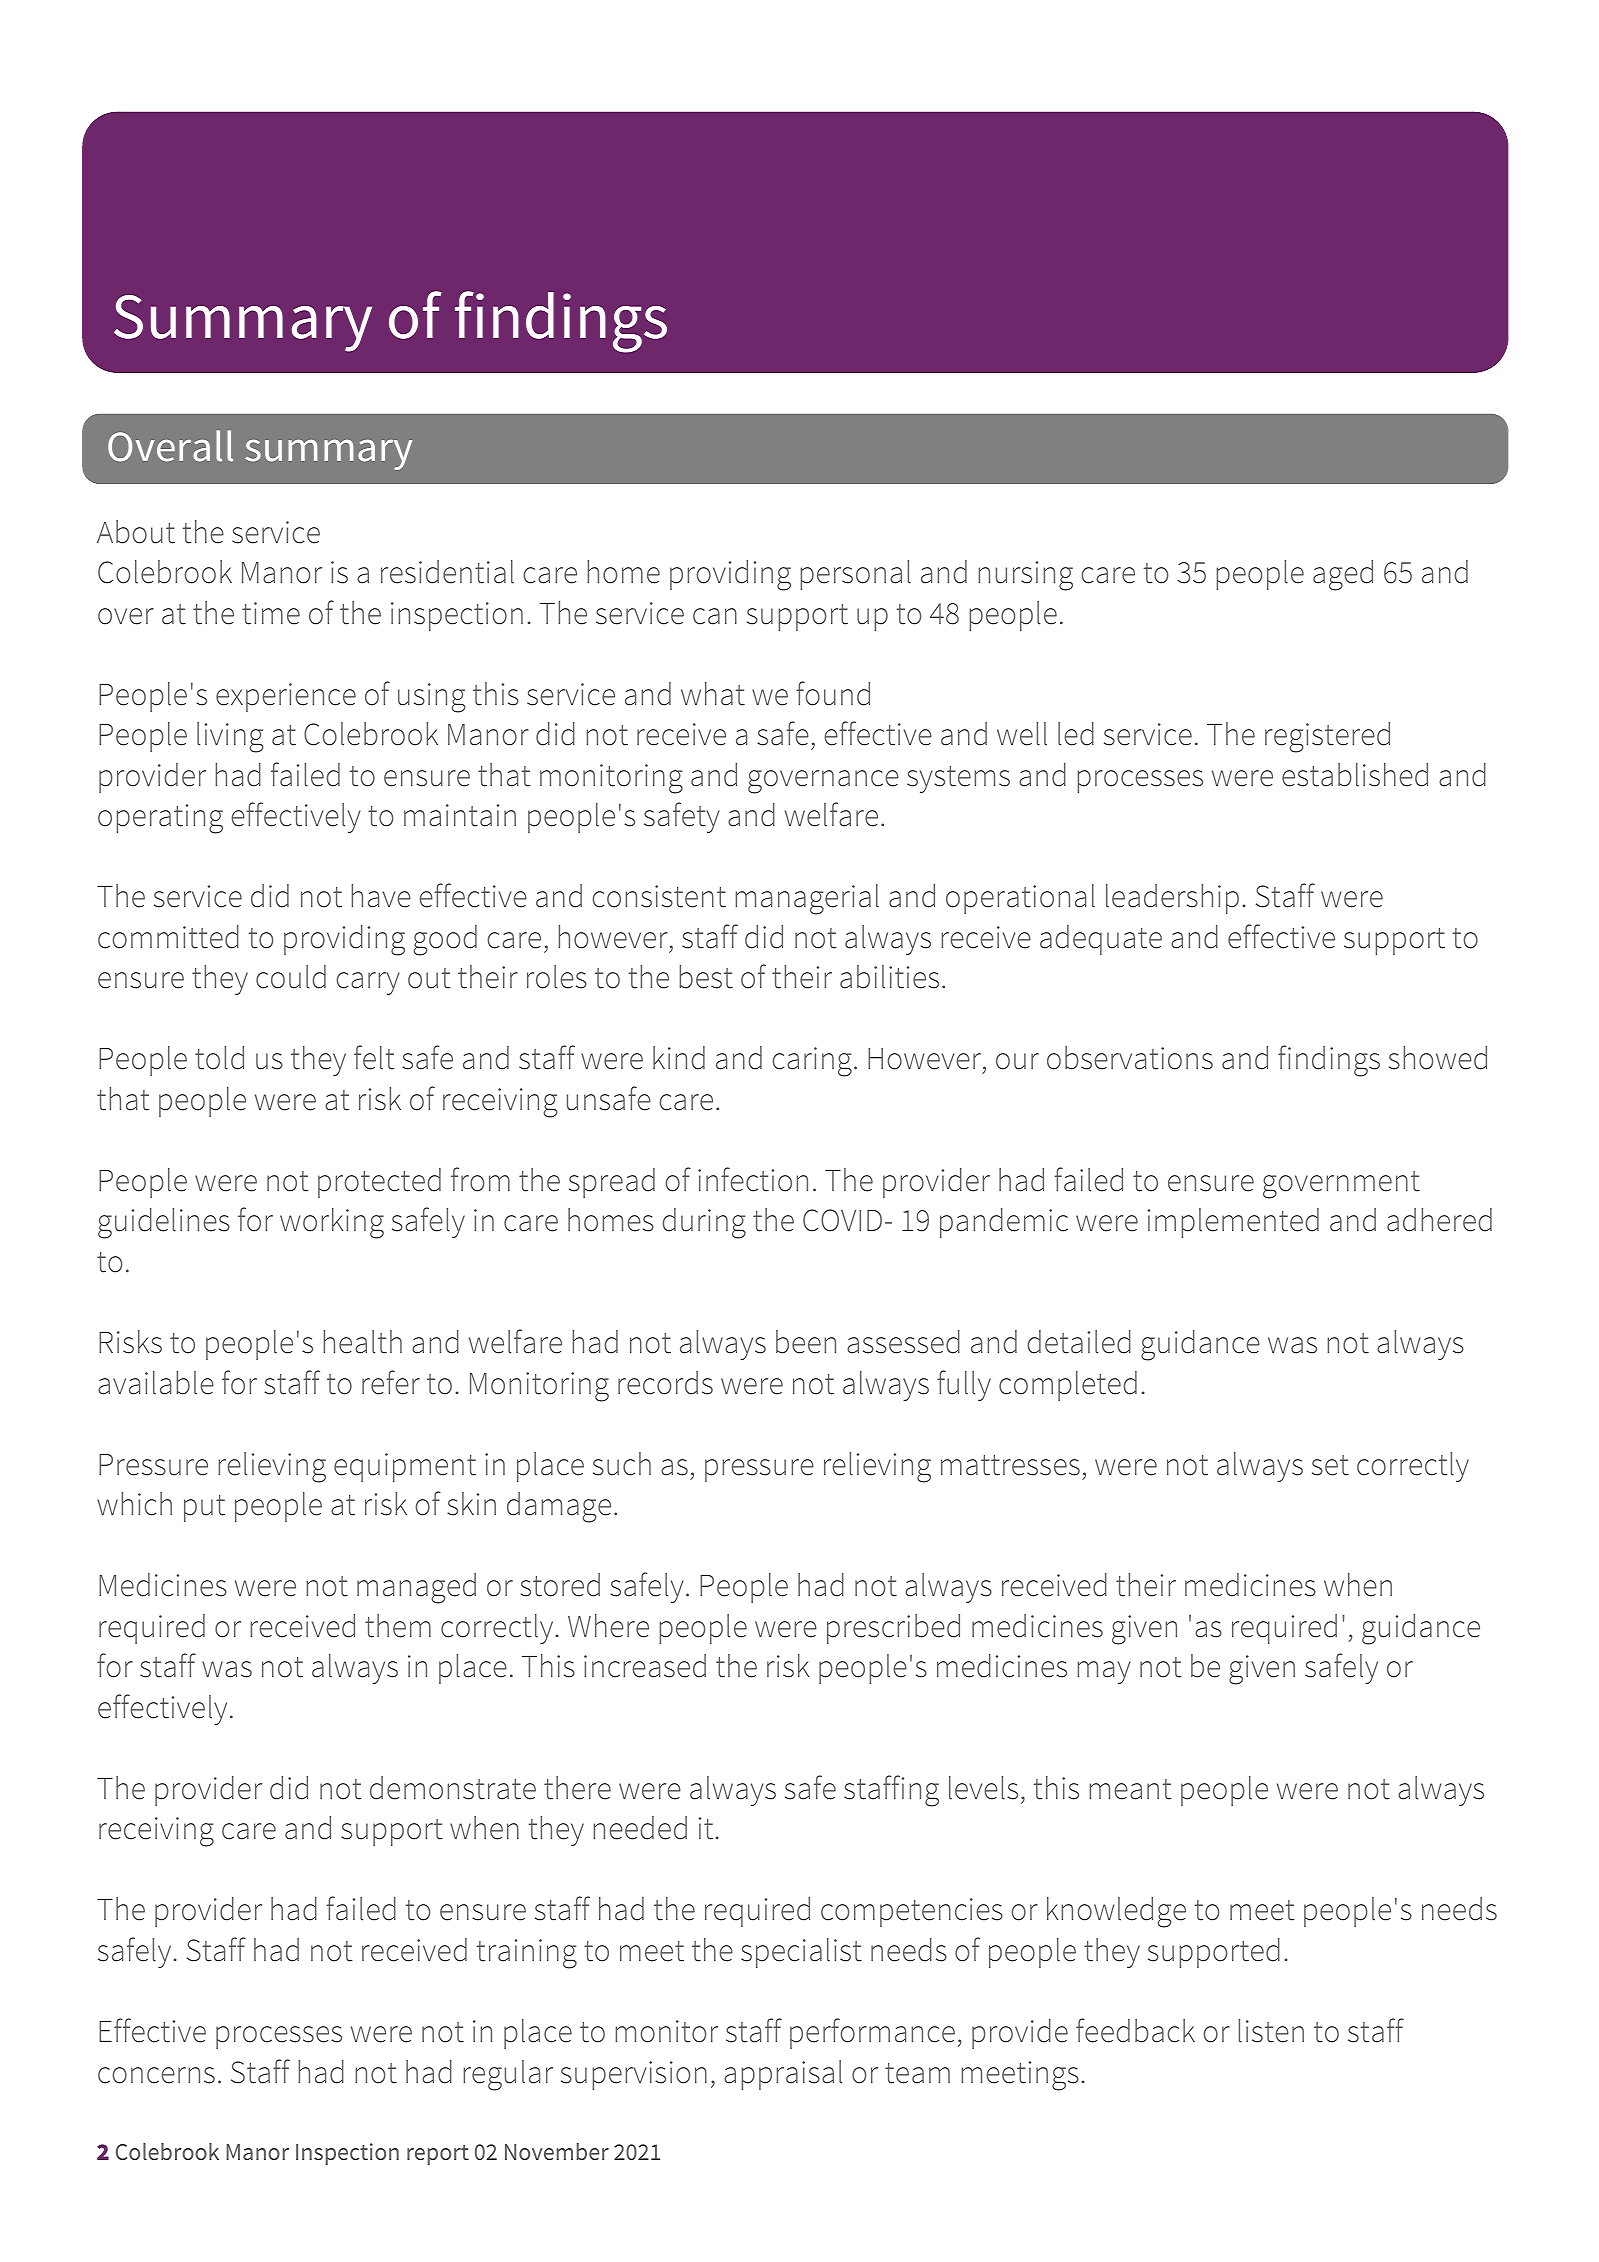 The image size is (1599, 2262). What do you see at coordinates (706, 977) in the screenshot?
I see `best` at bounding box center [706, 977].
